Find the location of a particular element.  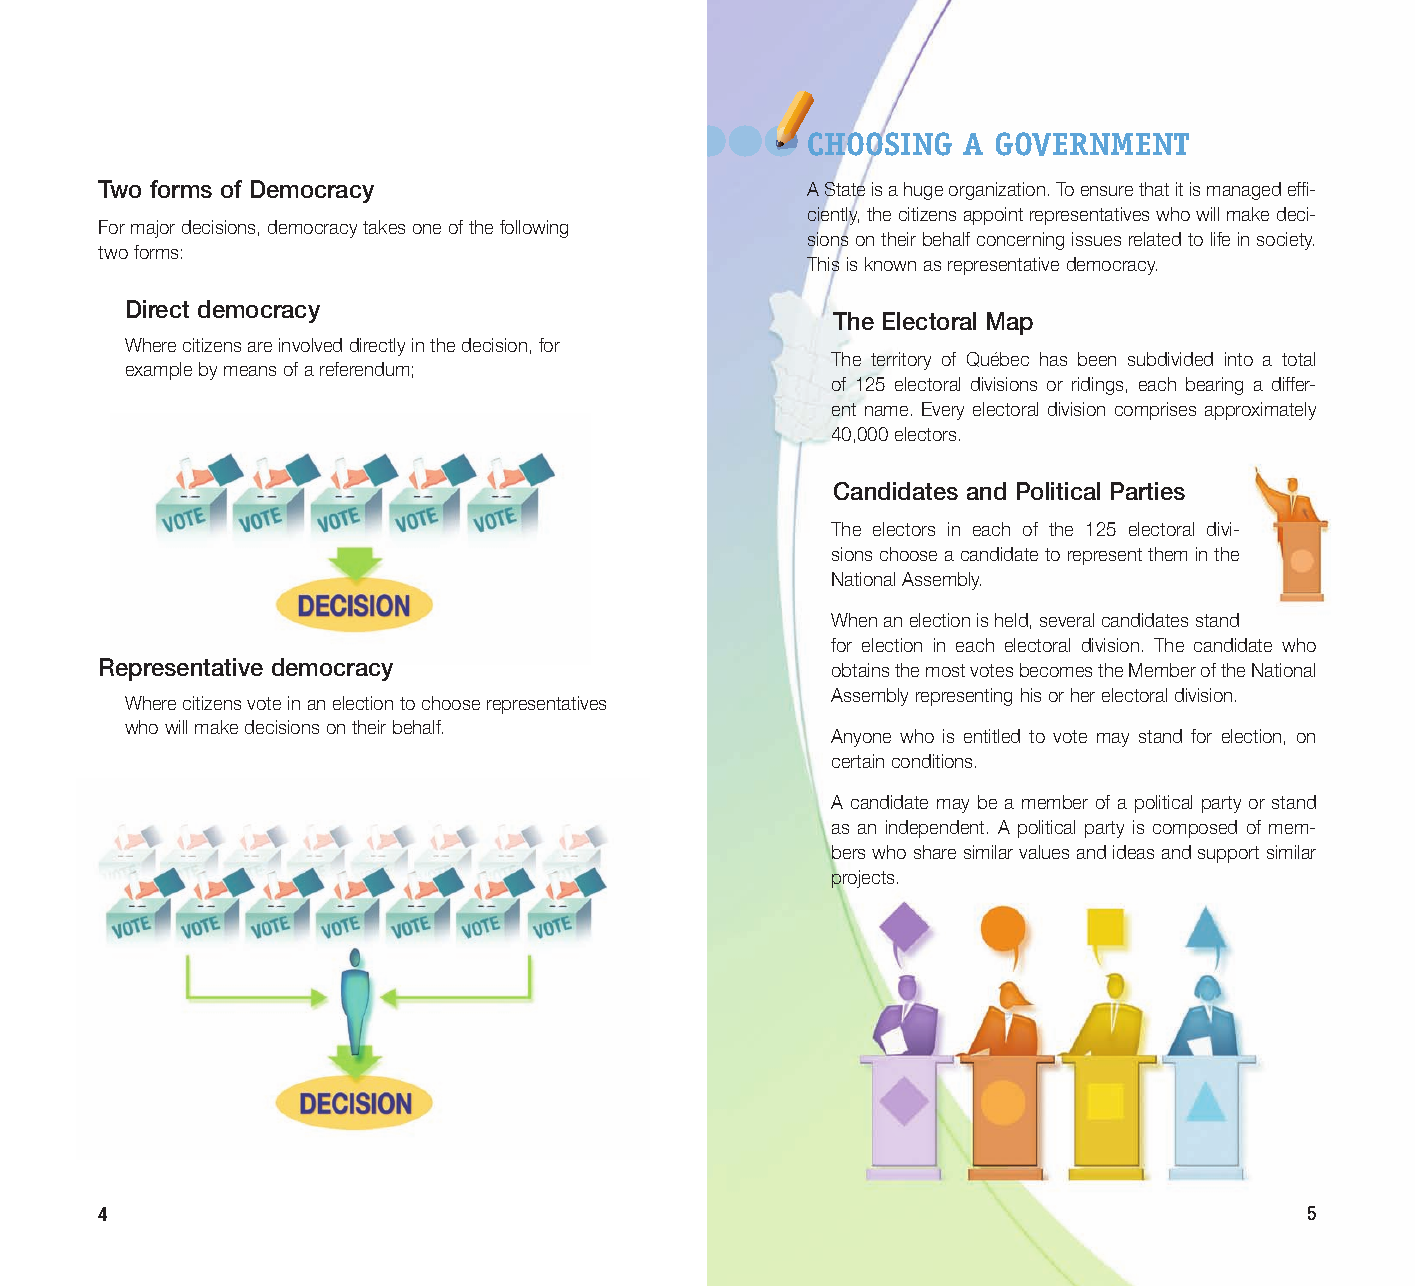

ideas is located at coordinates (1133, 852).
